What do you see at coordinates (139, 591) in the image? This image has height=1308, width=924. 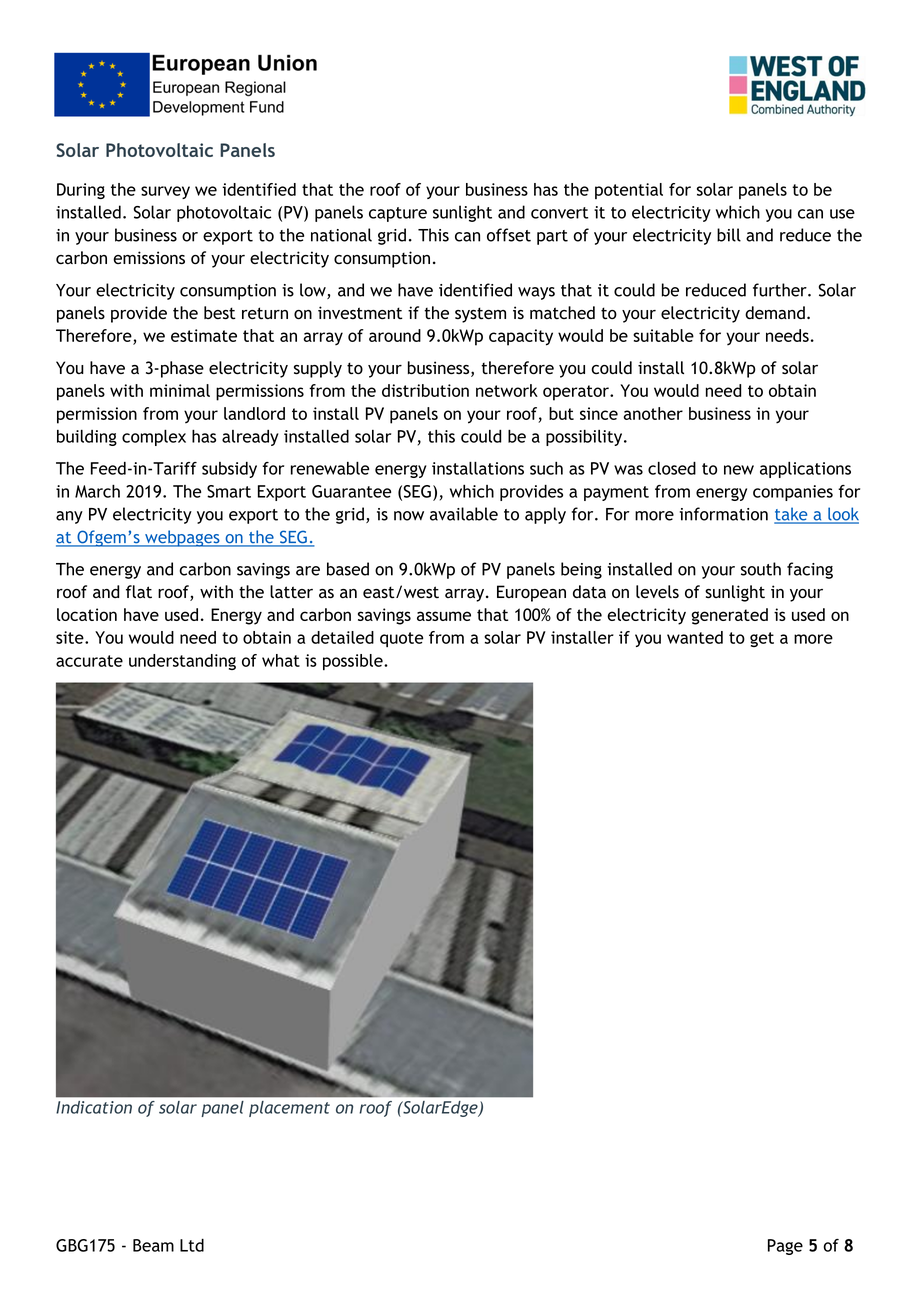 I see `flat` at bounding box center [139, 591].
